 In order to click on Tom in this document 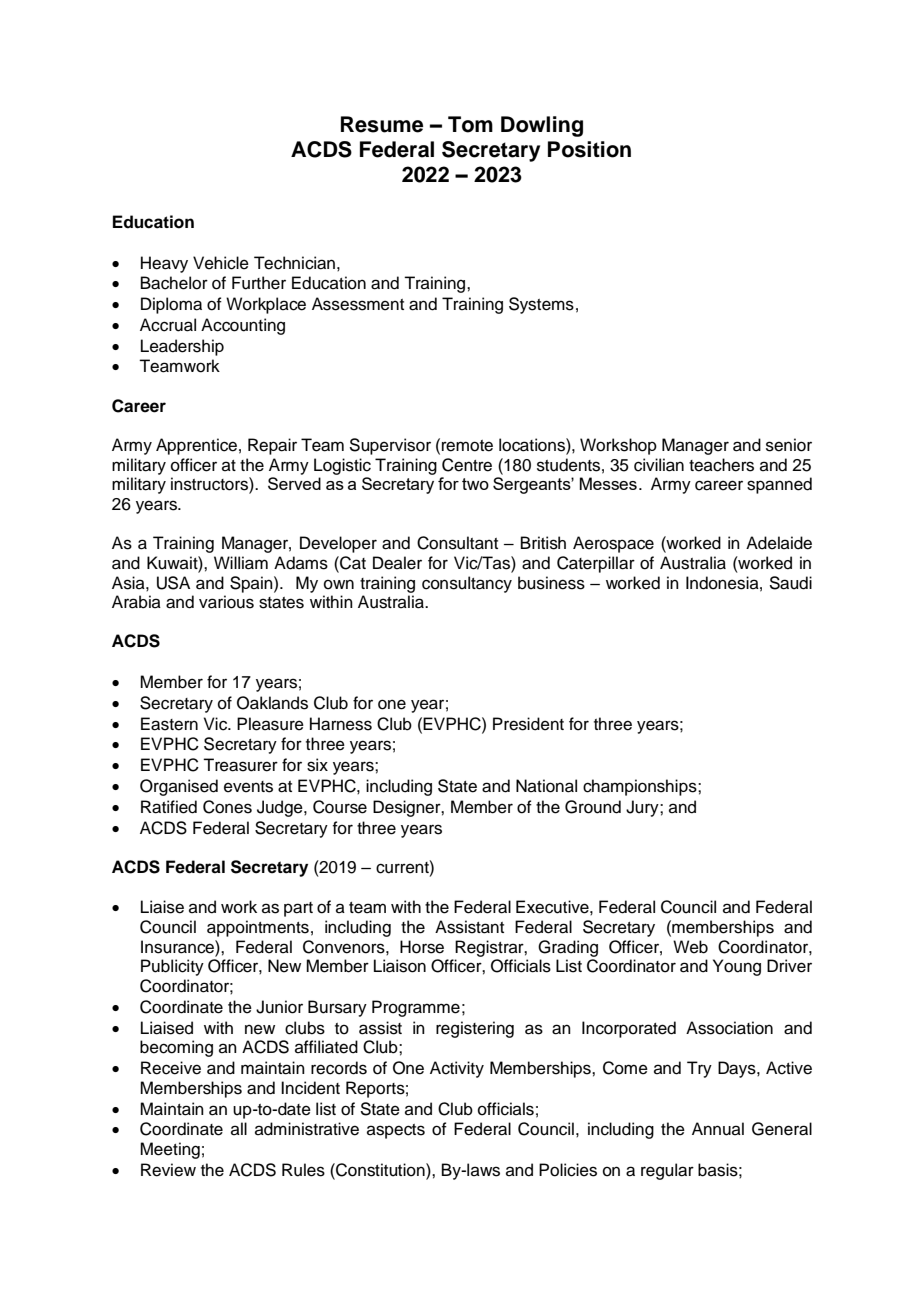, I will do `click(470, 124)`.
